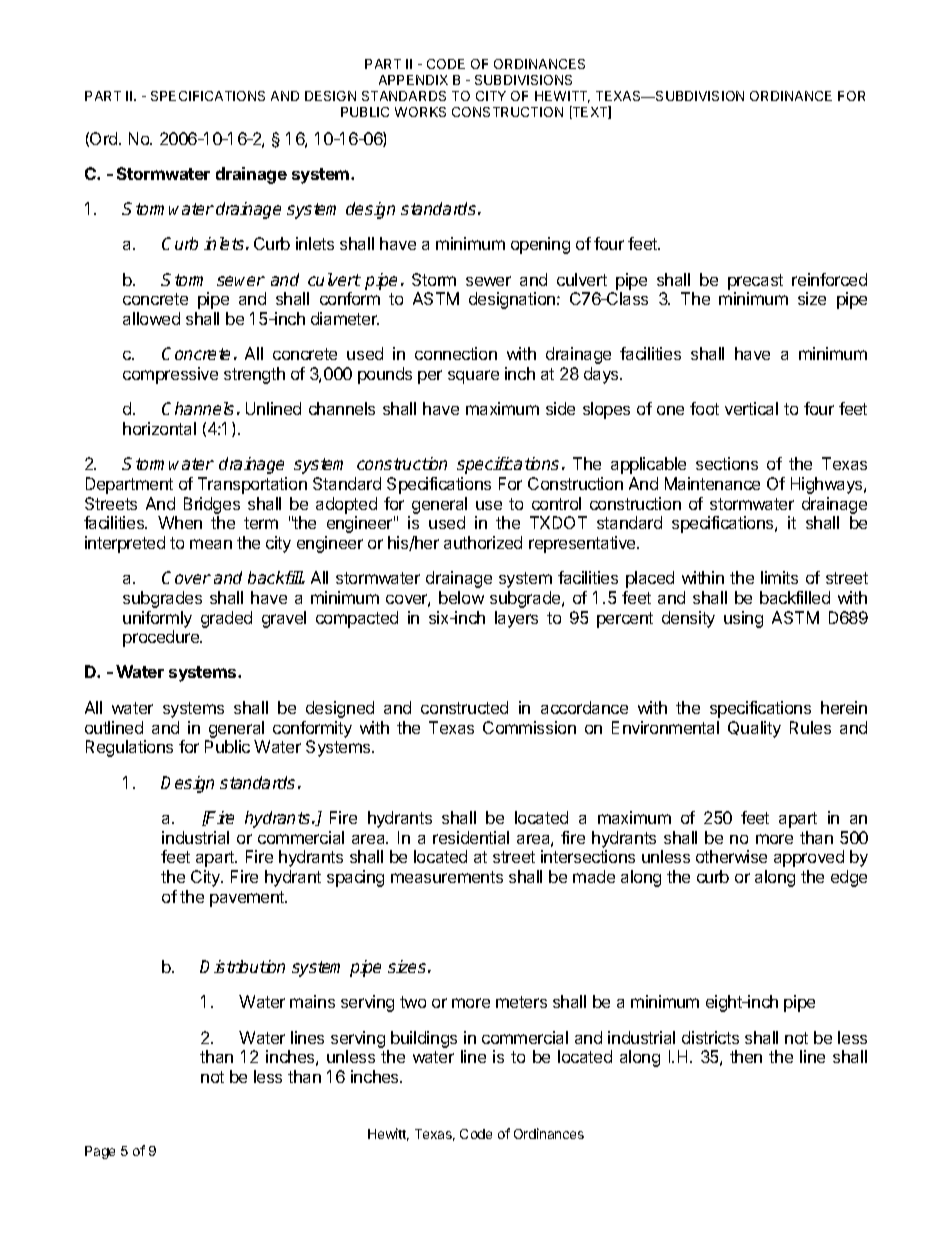  I want to click on Page, so click(100, 1152).
